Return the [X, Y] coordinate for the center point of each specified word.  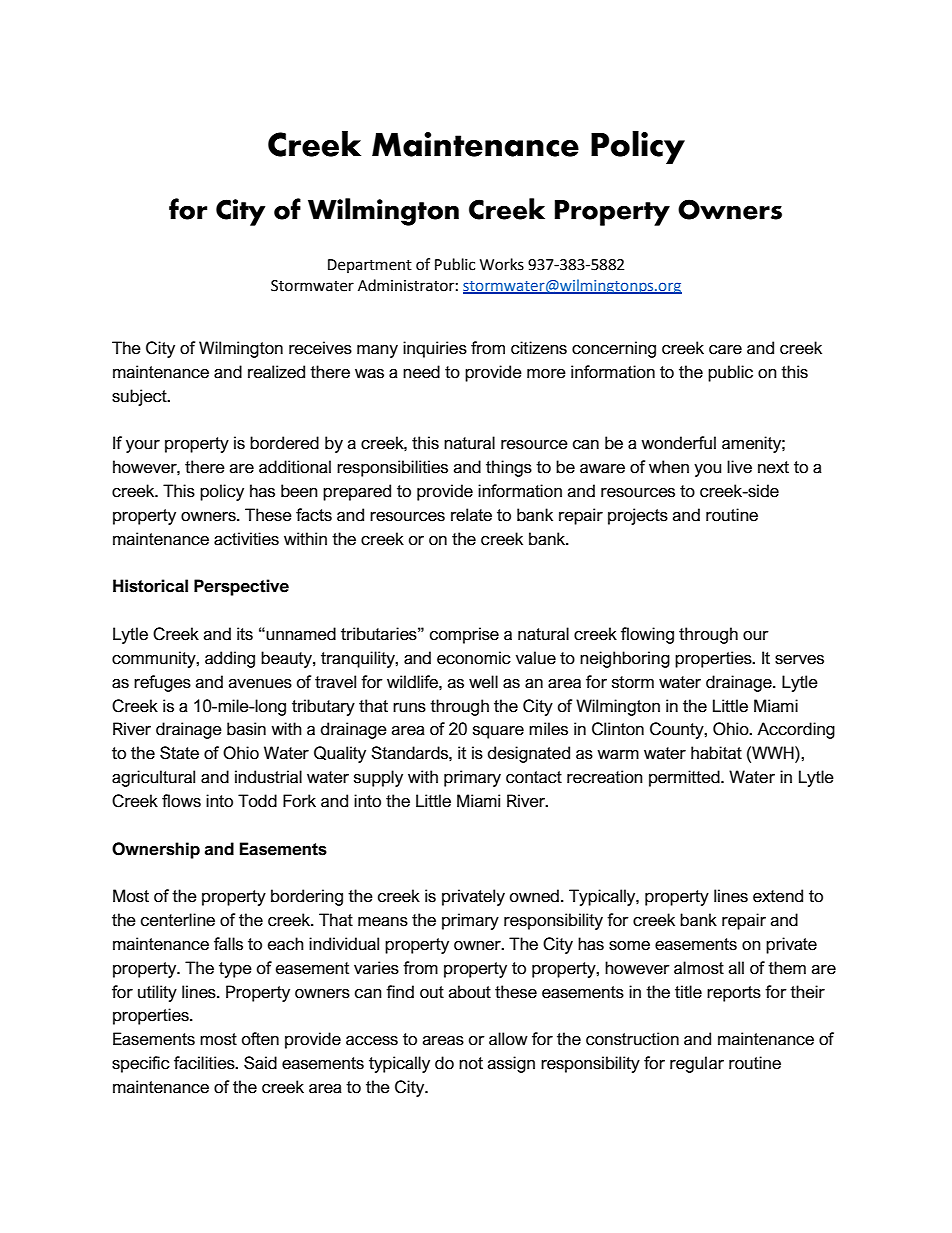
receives [320, 348]
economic [474, 658]
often [260, 1039]
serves [799, 660]
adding [230, 659]
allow [508, 1039]
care [725, 350]
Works [502, 264]
